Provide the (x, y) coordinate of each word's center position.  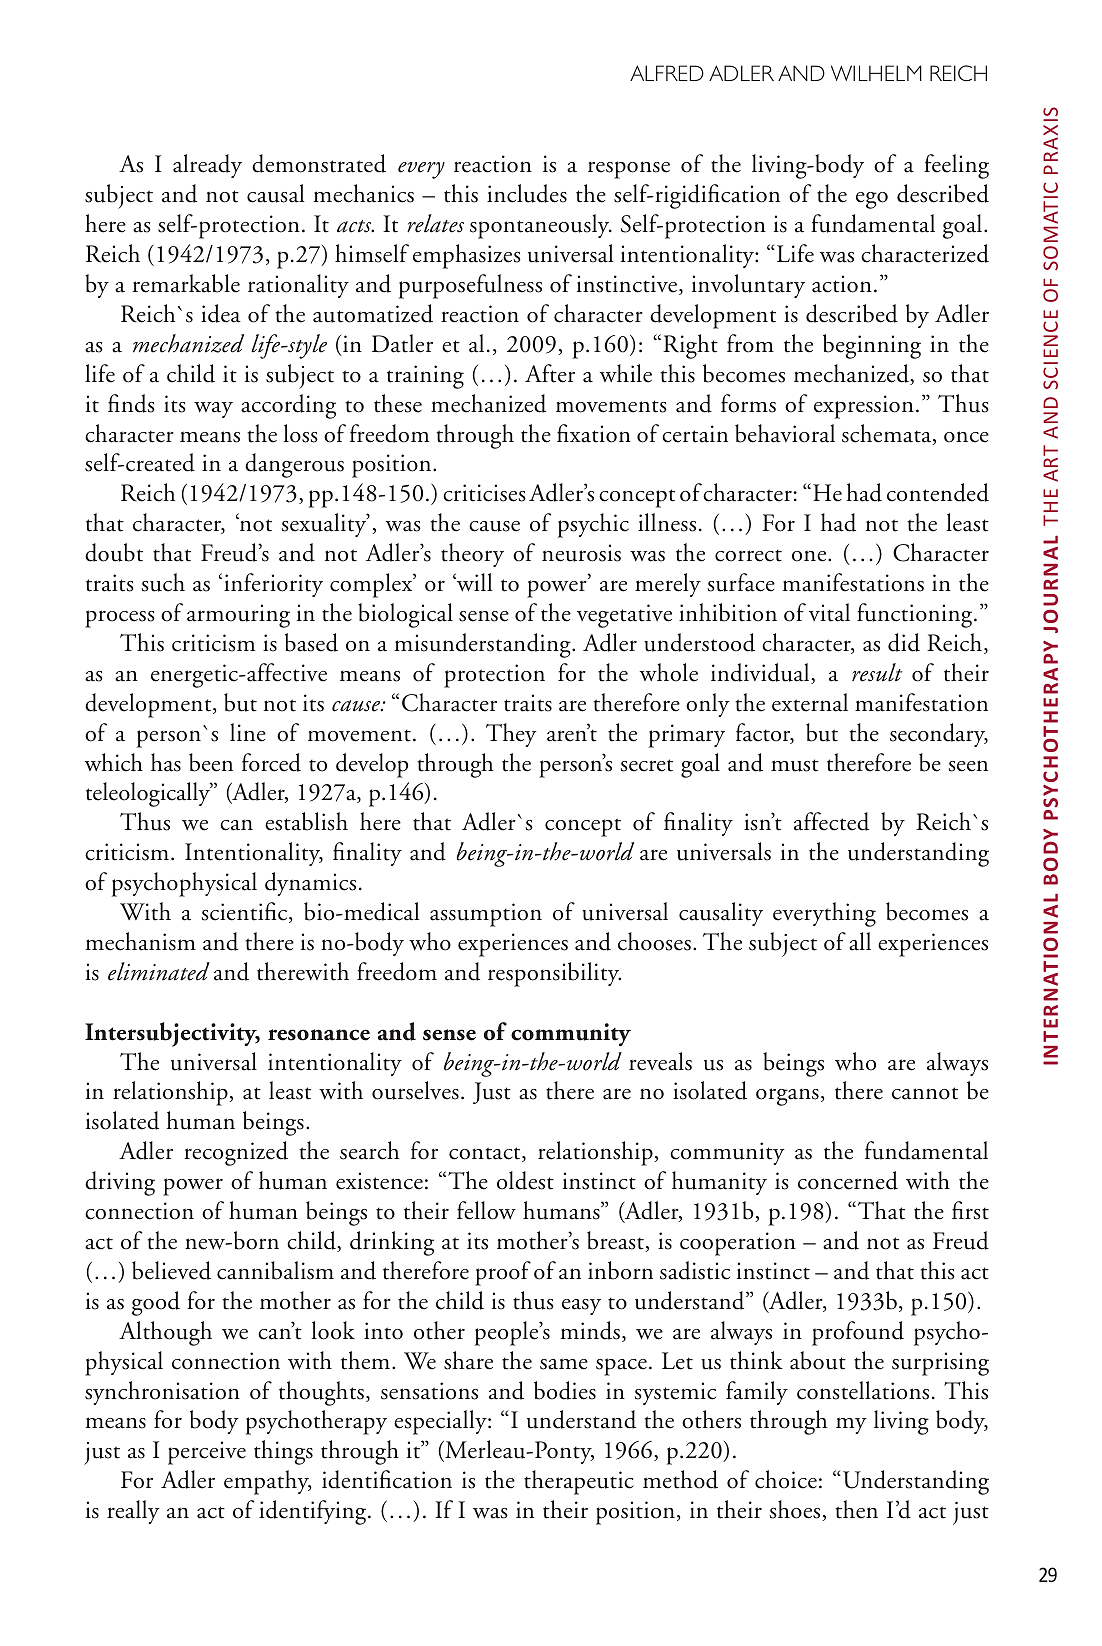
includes (527, 193)
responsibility (554, 974)
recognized (236, 1153)
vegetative (624, 616)
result (877, 672)
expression (864, 407)
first (970, 1210)
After (550, 373)
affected (831, 821)
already (207, 166)
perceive (207, 1453)
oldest (525, 1180)
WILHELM (876, 73)
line (248, 732)
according (288, 406)
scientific (246, 912)
